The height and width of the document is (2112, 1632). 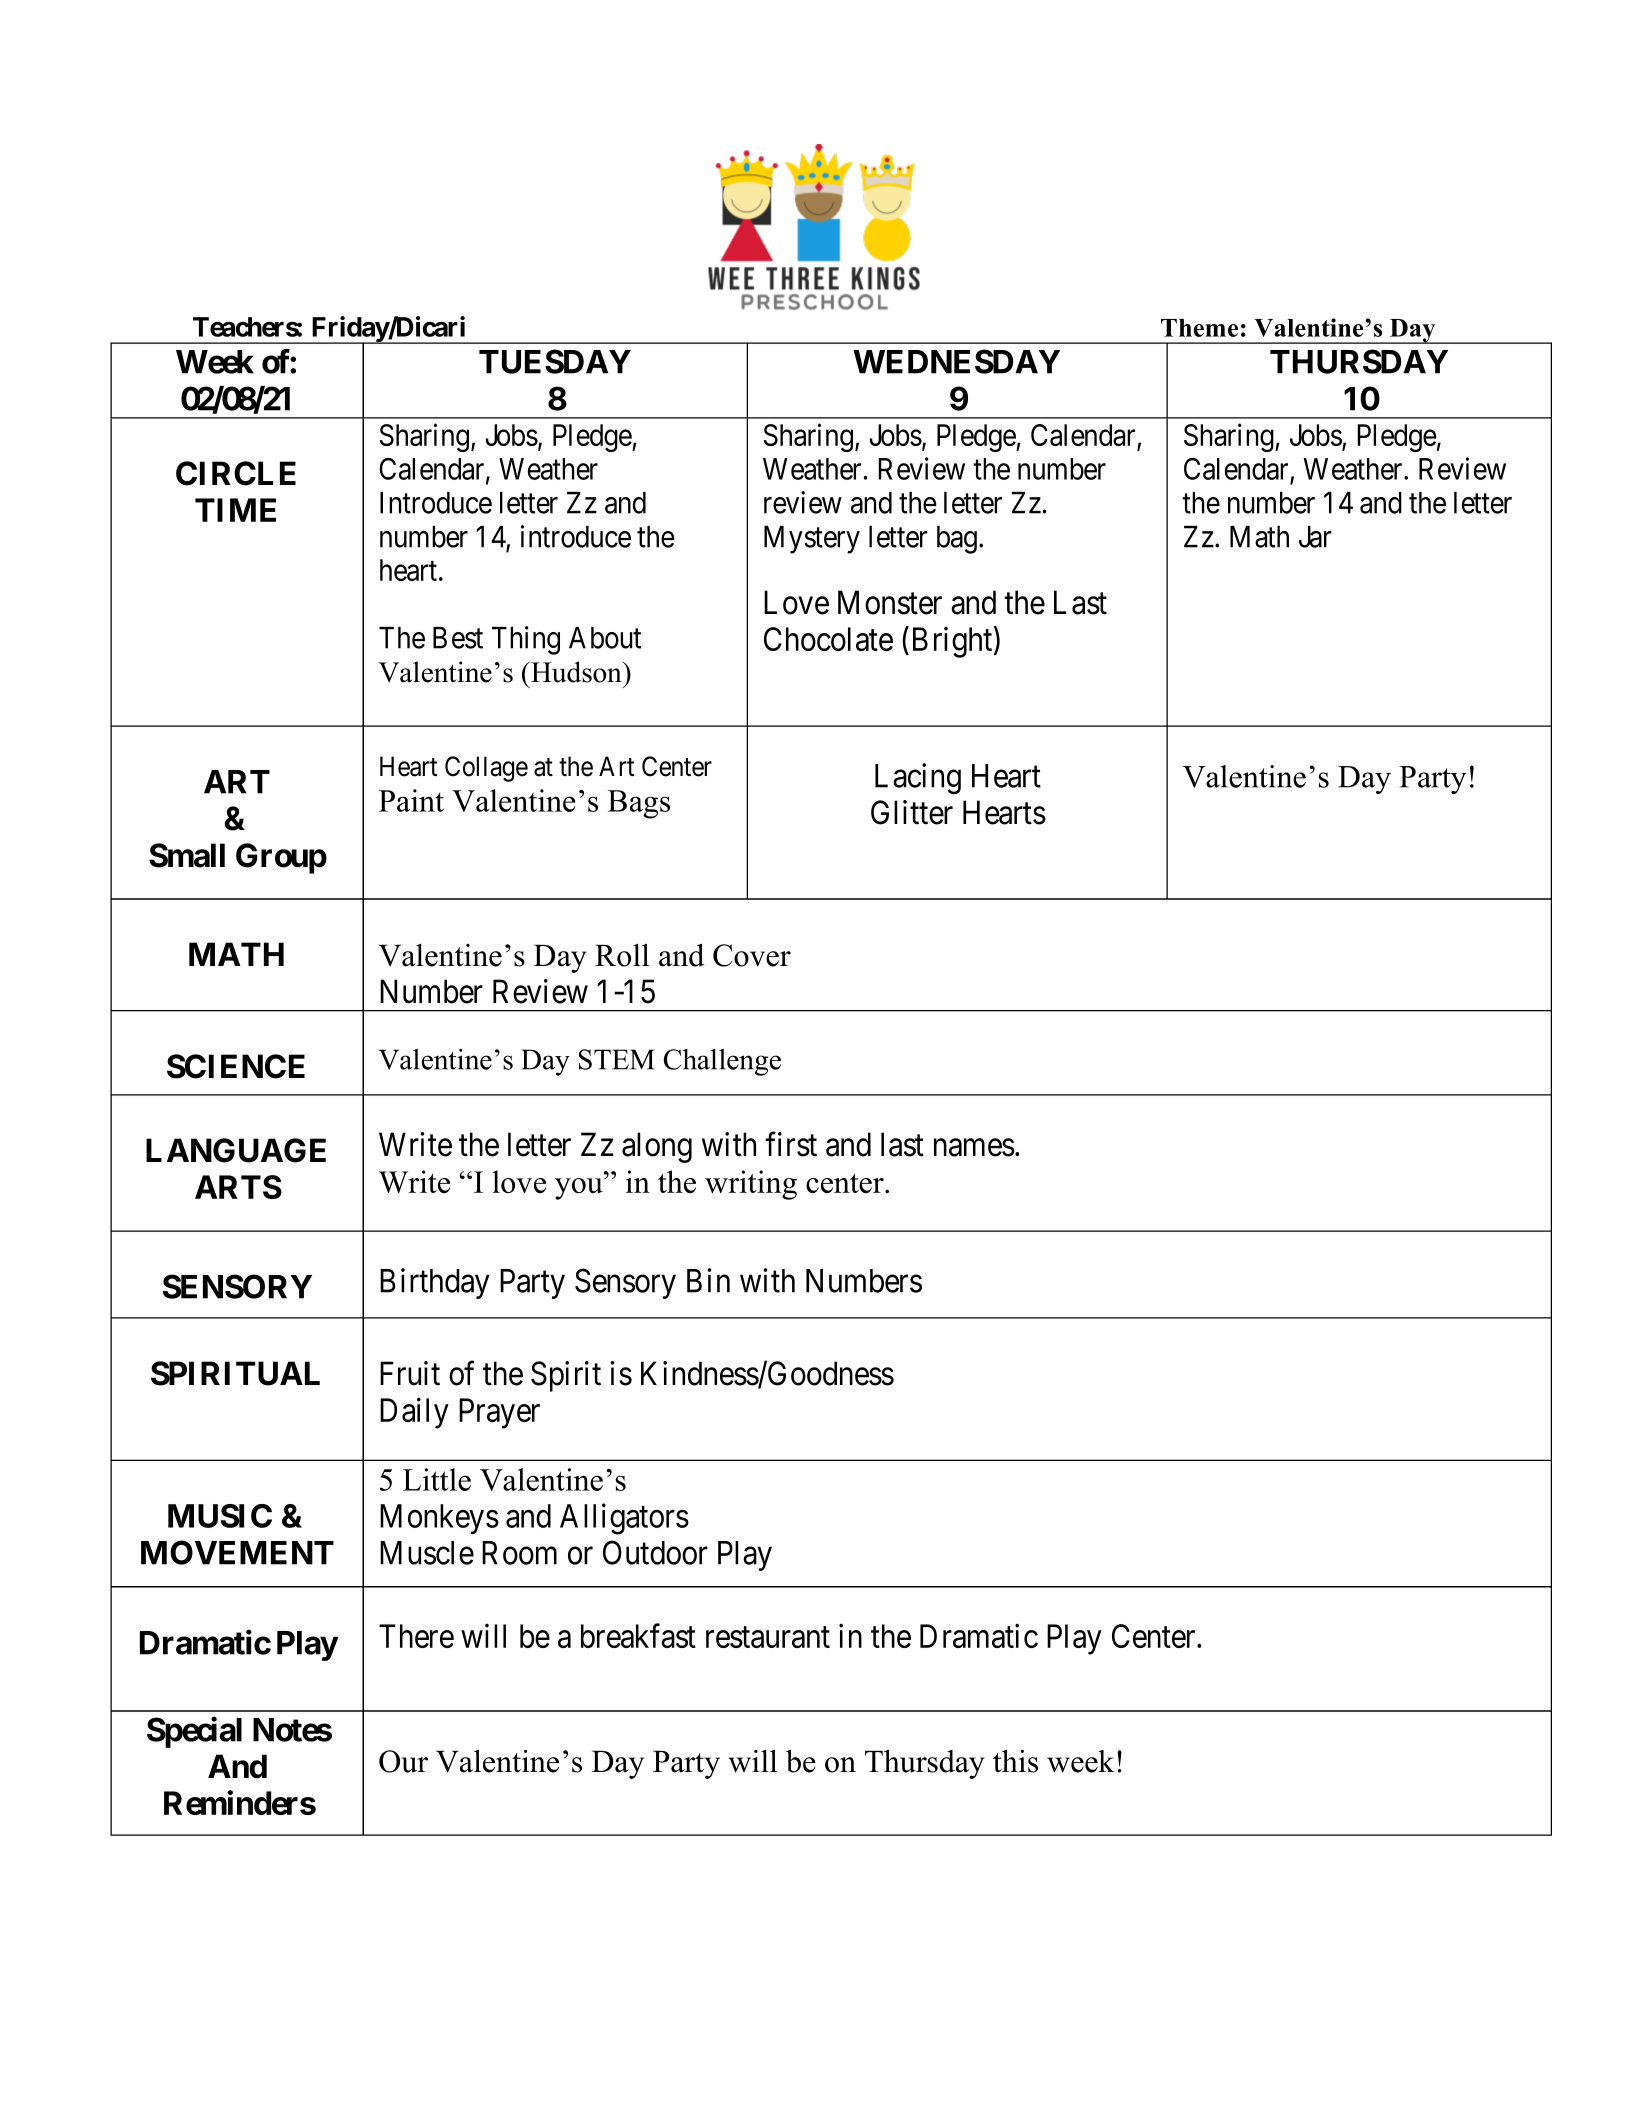 What do you see at coordinates (1199, 328) in the document?
I see `Theme` at bounding box center [1199, 328].
